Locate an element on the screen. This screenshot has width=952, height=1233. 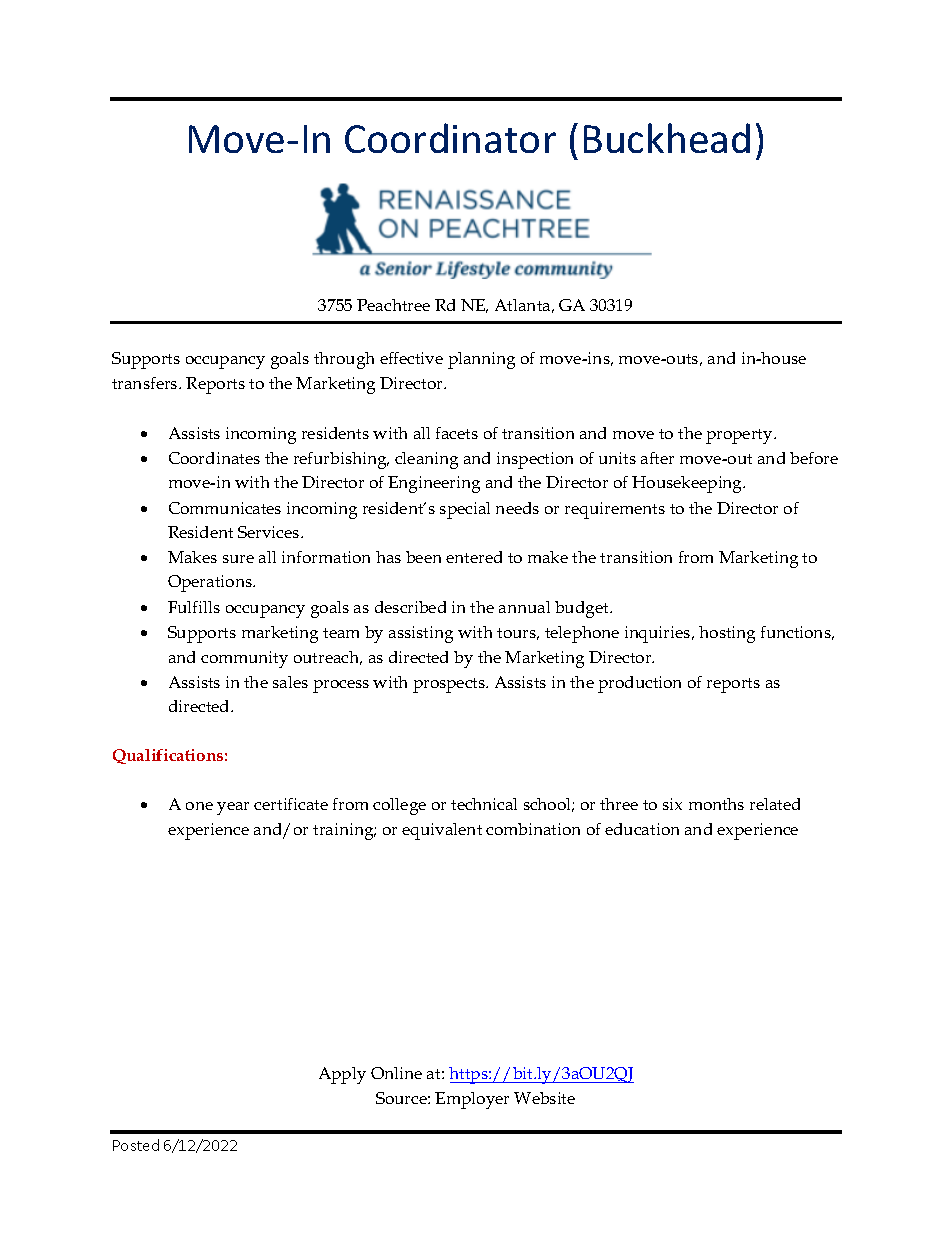
Coordinator is located at coordinates (450, 138).
